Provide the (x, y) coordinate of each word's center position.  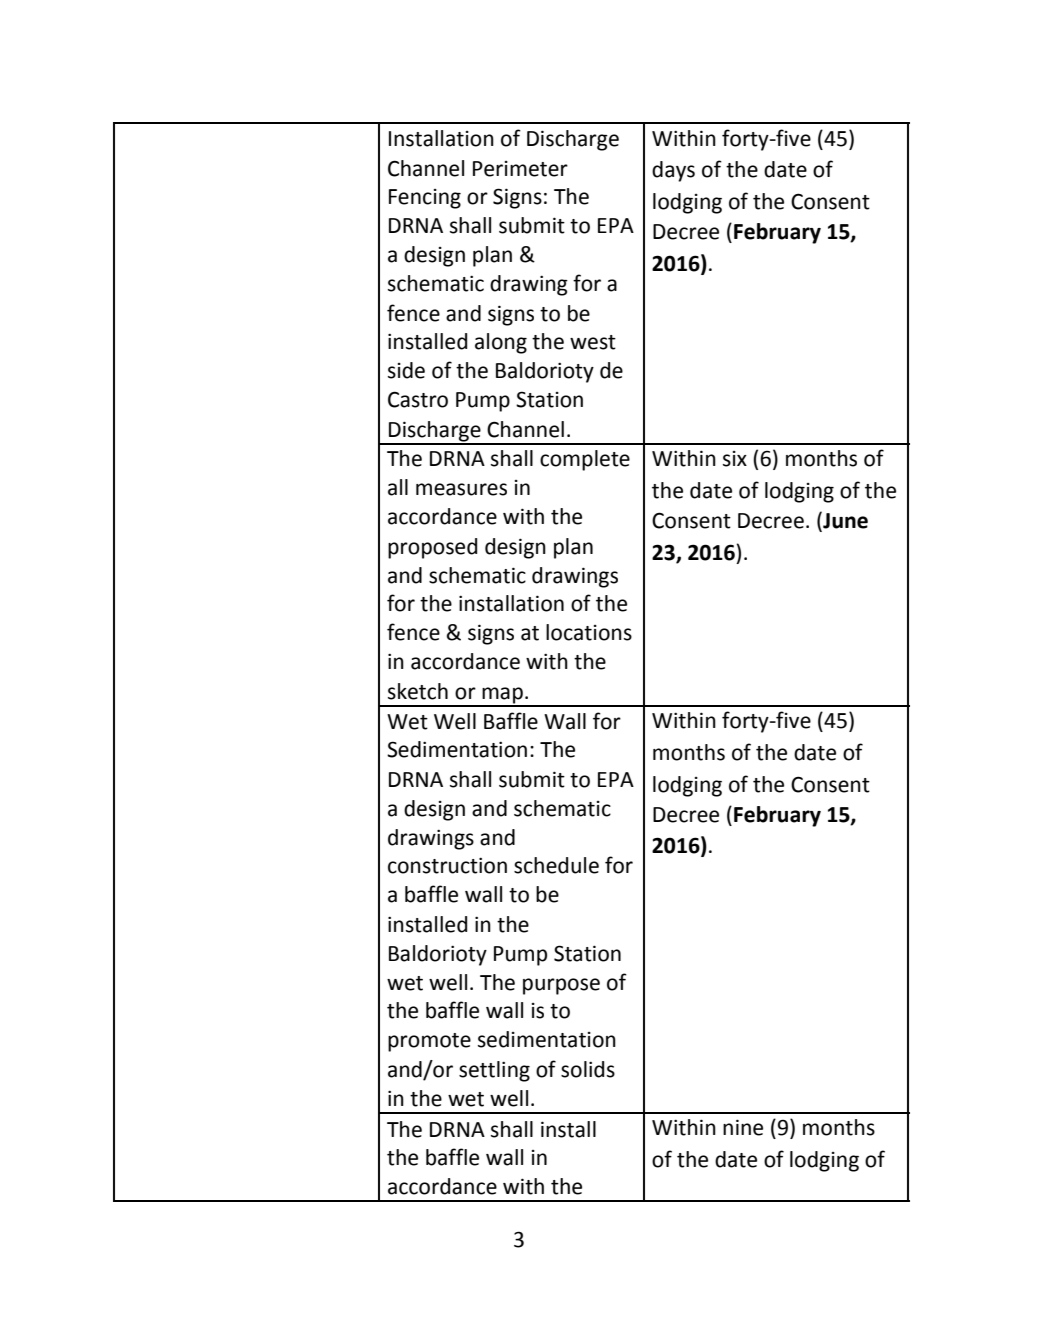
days (673, 171)
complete (585, 460)
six (735, 459)
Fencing (425, 199)
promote (429, 1042)
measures (461, 489)
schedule (556, 865)
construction (447, 865)
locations (589, 632)
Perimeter (520, 169)
